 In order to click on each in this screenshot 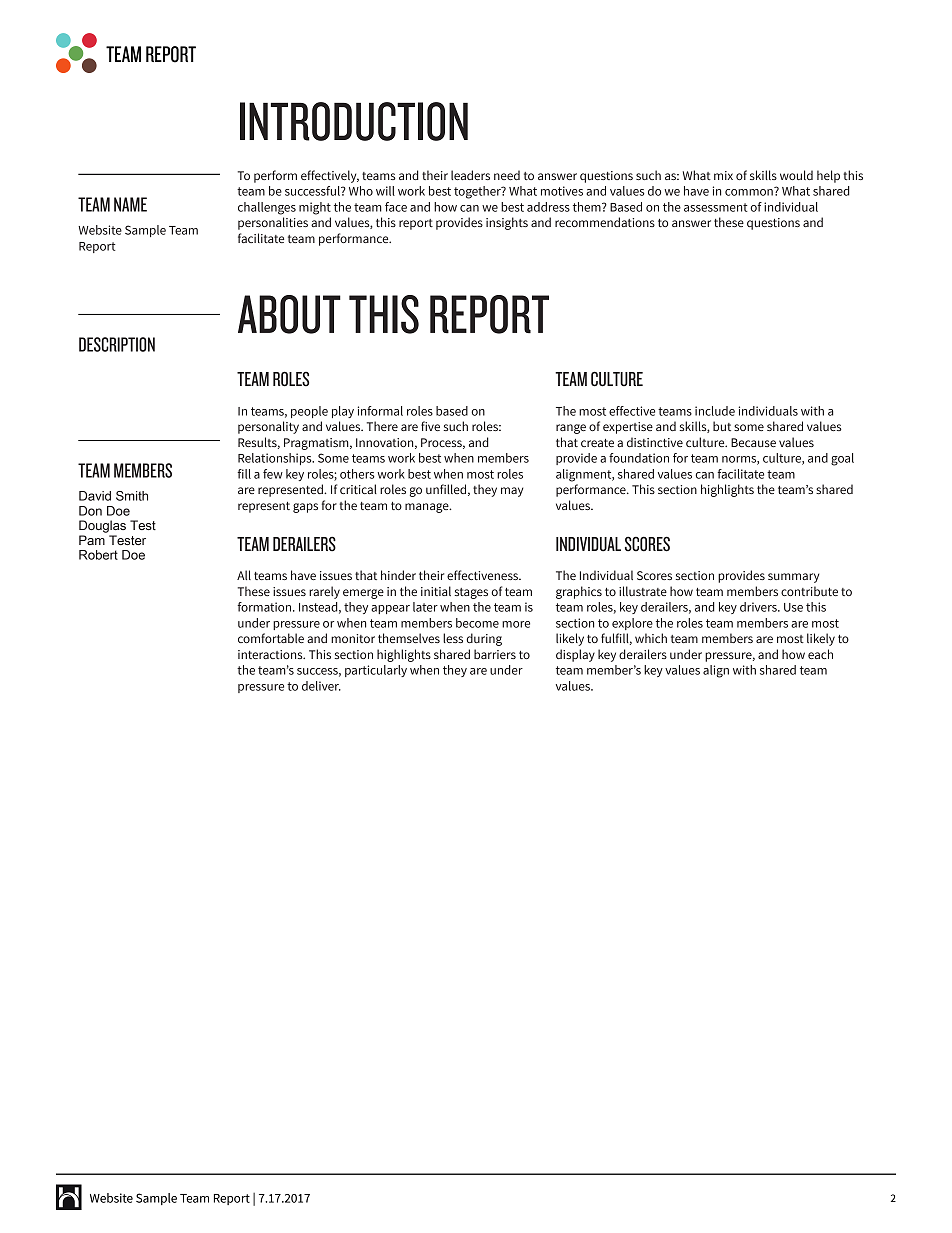, I will do `click(820, 654)`.
